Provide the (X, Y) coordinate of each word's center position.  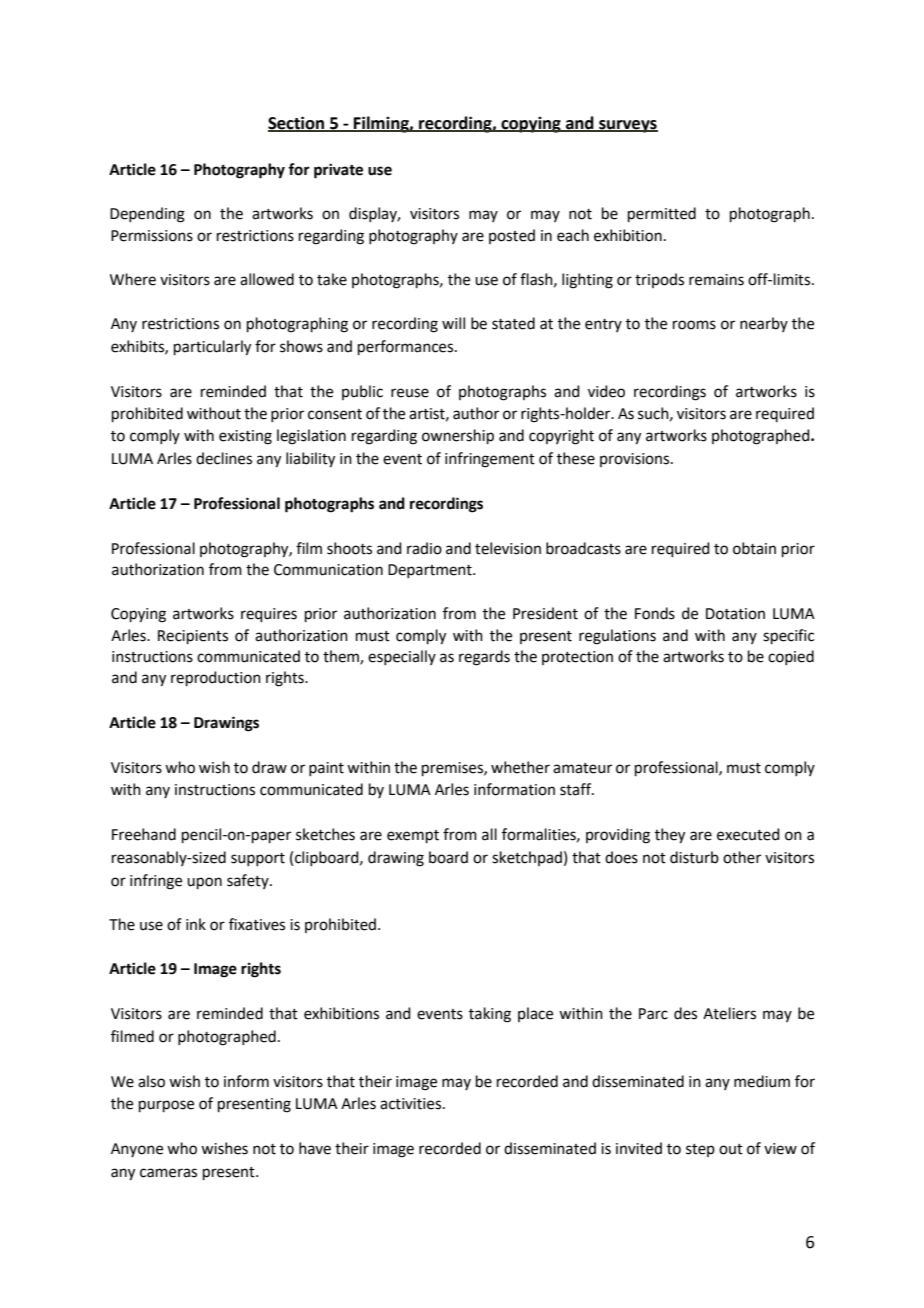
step (700, 1150)
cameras (168, 1173)
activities (412, 1104)
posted (512, 236)
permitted (662, 214)
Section (297, 123)
